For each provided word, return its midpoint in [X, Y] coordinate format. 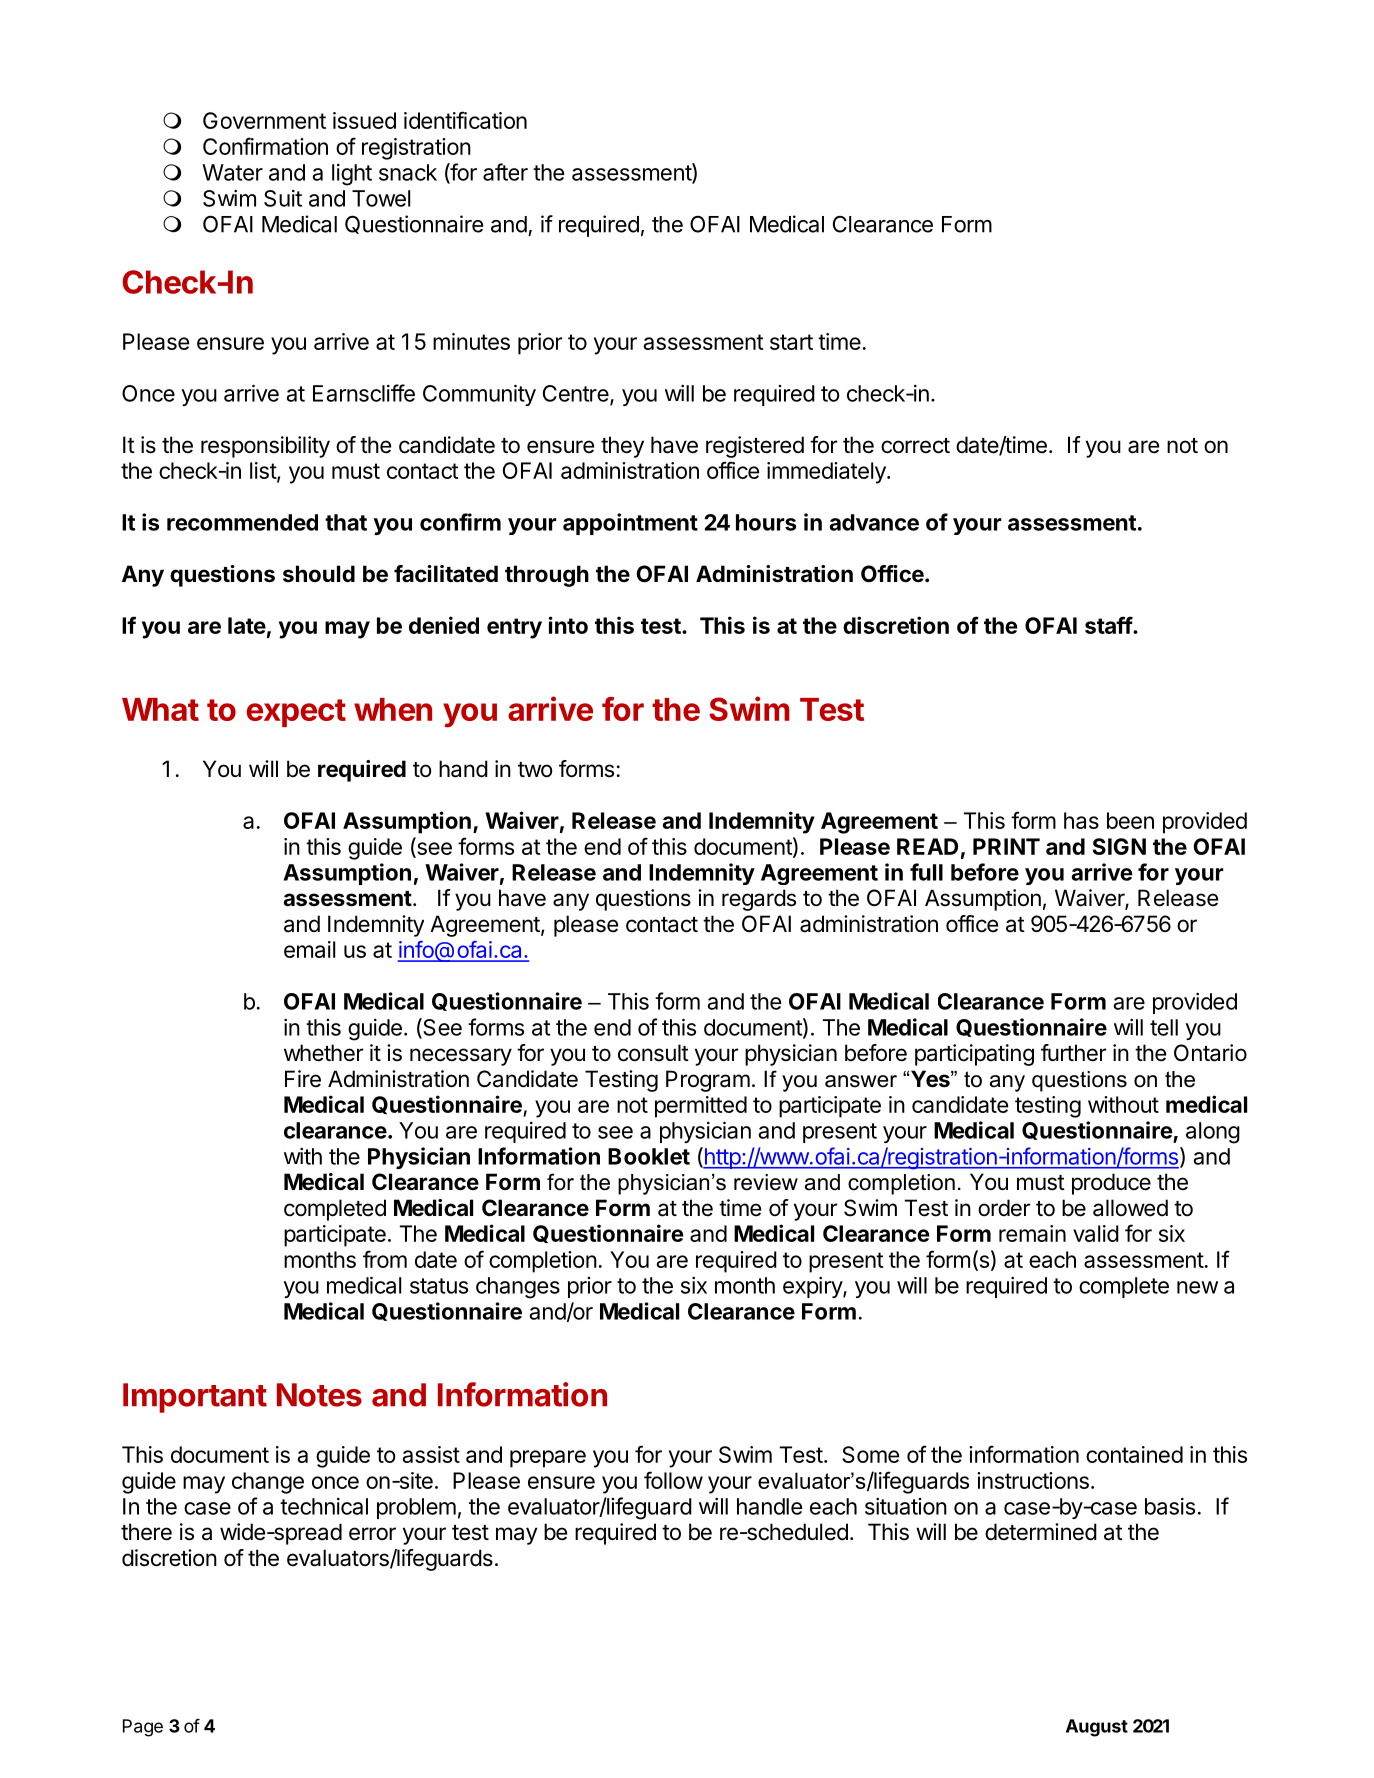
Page [143, 1728]
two [535, 770]
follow [673, 1480]
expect [296, 713]
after [505, 172]
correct [915, 446]
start [791, 342]
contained [1134, 1454]
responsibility [265, 447]
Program [708, 1081]
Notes [319, 1395]
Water [232, 172]
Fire [303, 1079]
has [1081, 820]
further [1073, 1053]
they [622, 447]
